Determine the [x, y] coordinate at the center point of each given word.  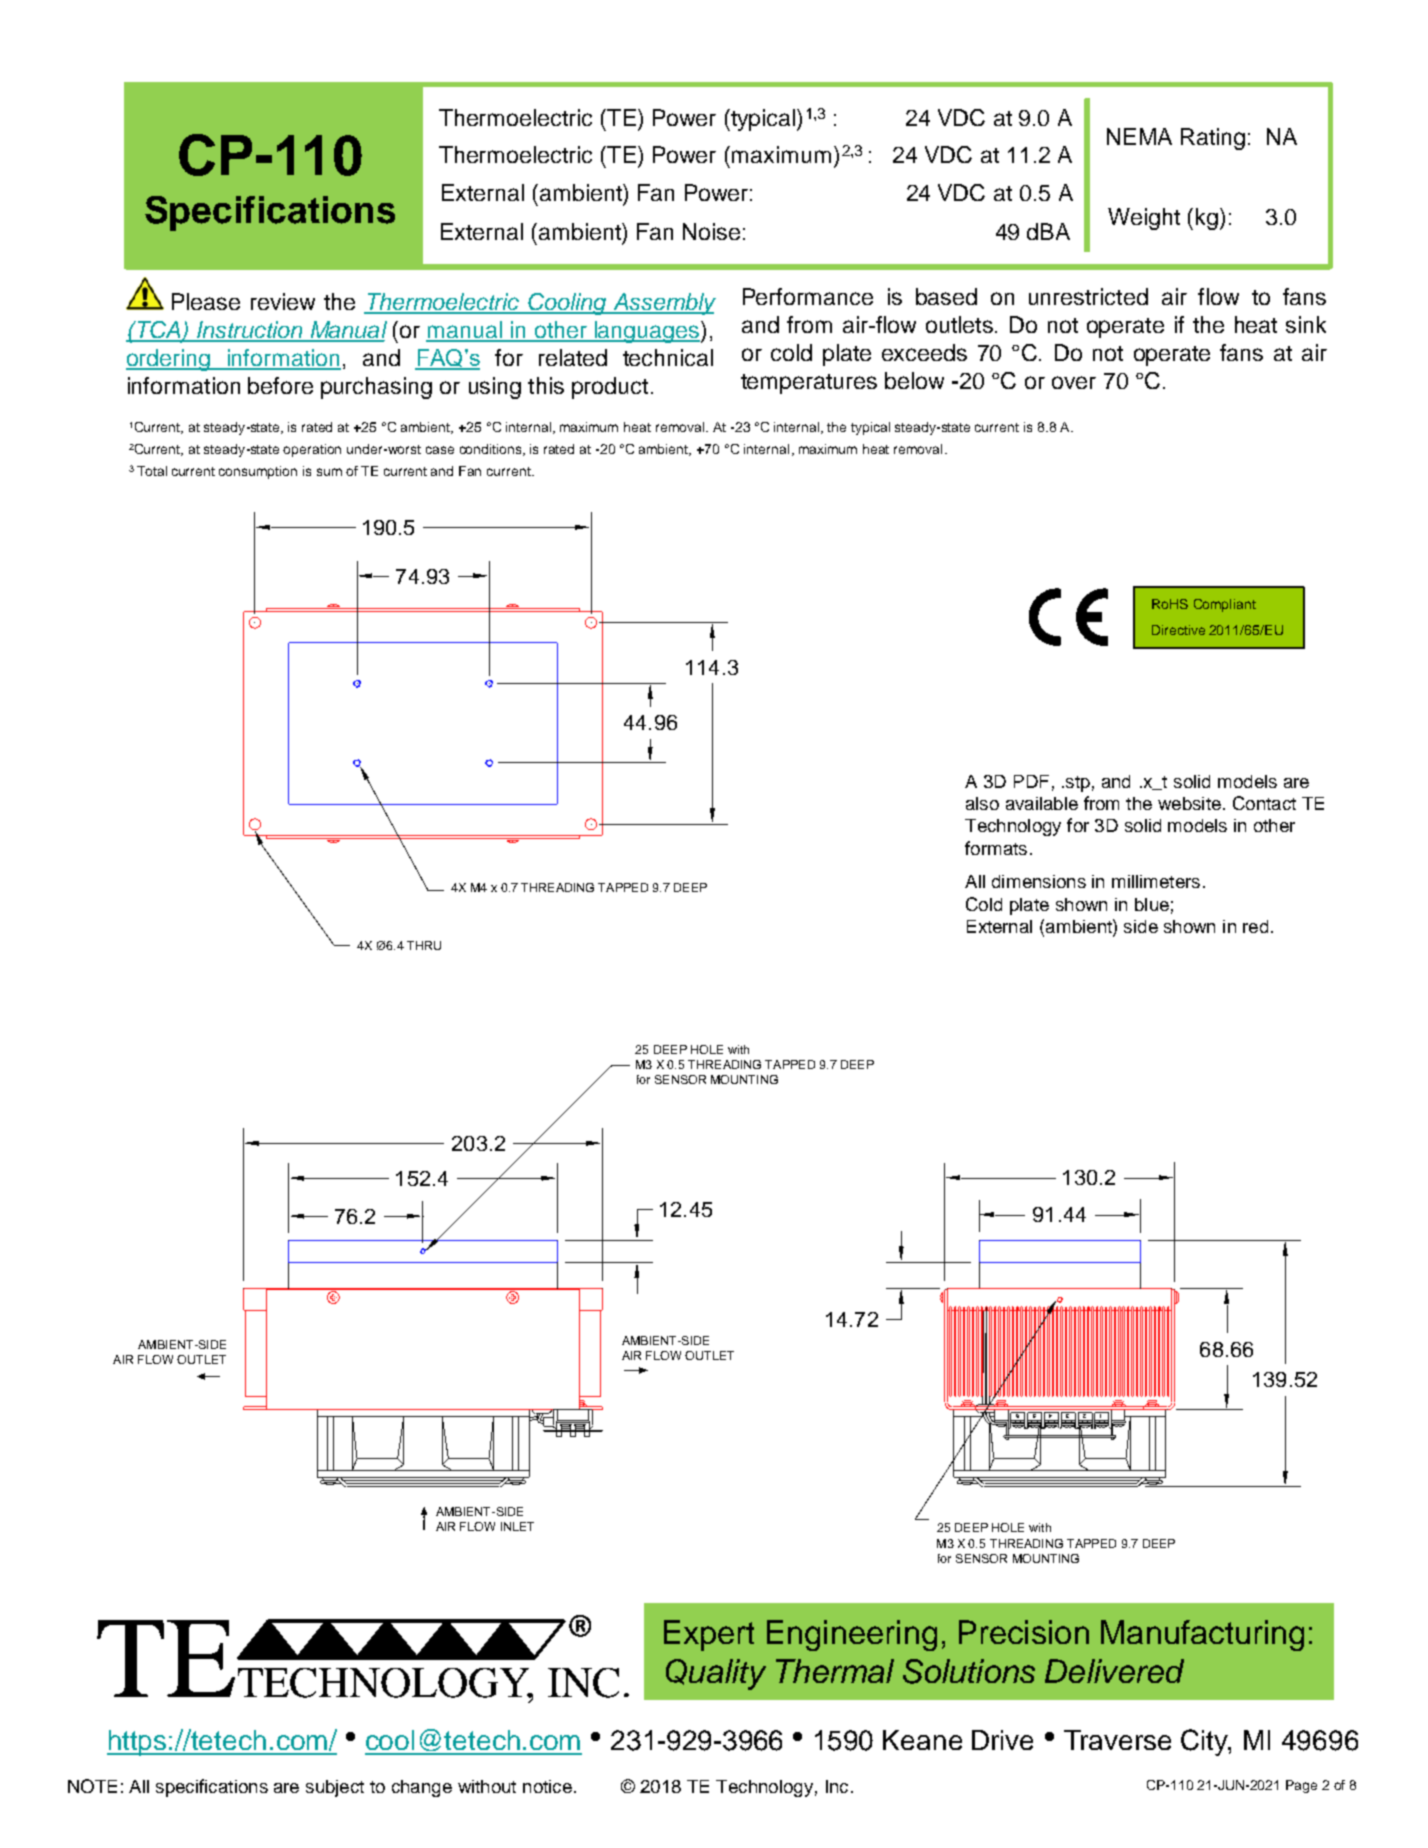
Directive [1178, 630]
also [982, 803]
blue [1152, 904]
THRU [424, 945]
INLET [517, 1526]
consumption [258, 472]
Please [206, 301]
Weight [1144, 219]
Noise [711, 231]
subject [335, 1788]
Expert [709, 1635]
